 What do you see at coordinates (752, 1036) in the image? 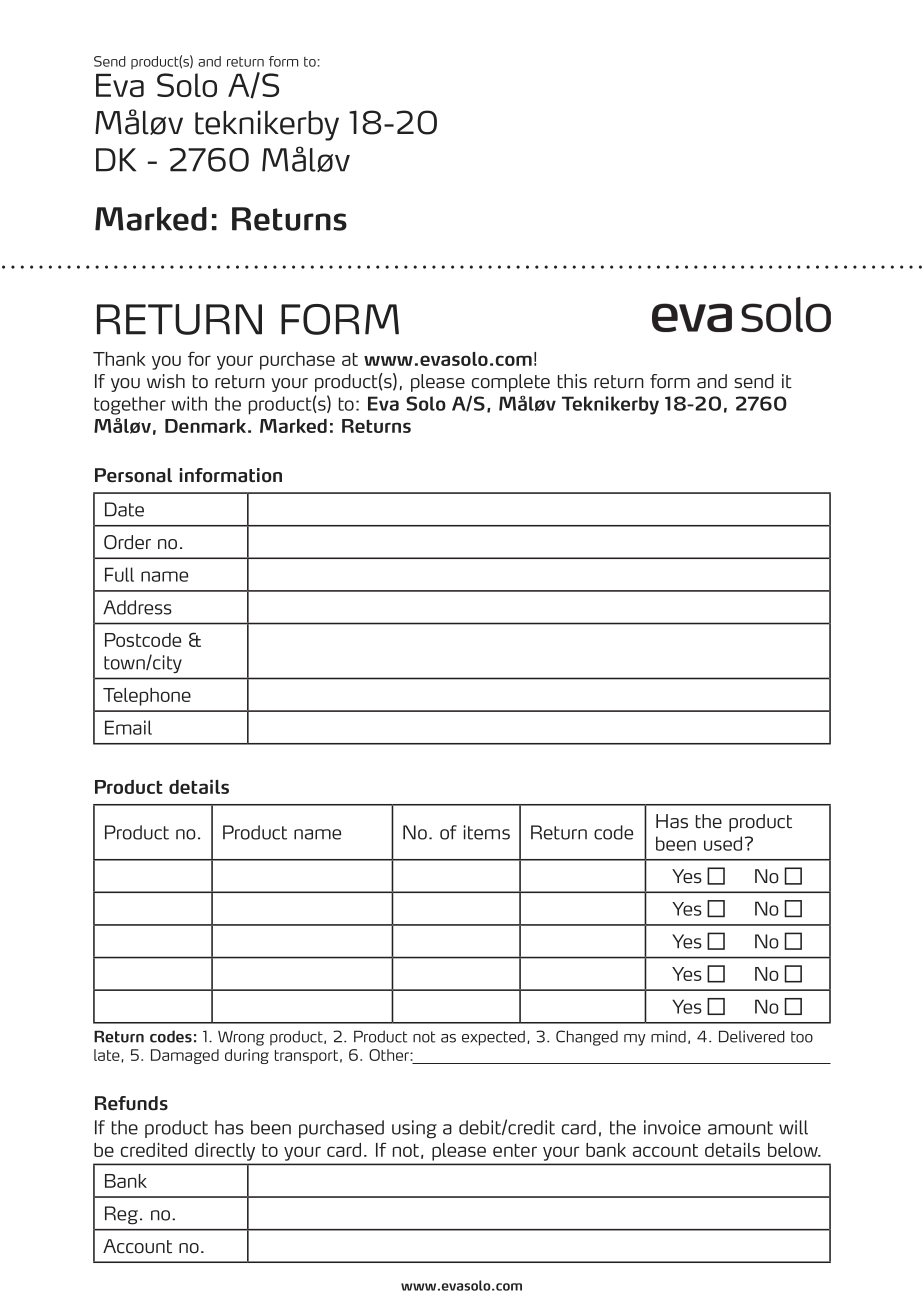
I see `Delivered` at bounding box center [752, 1036].
